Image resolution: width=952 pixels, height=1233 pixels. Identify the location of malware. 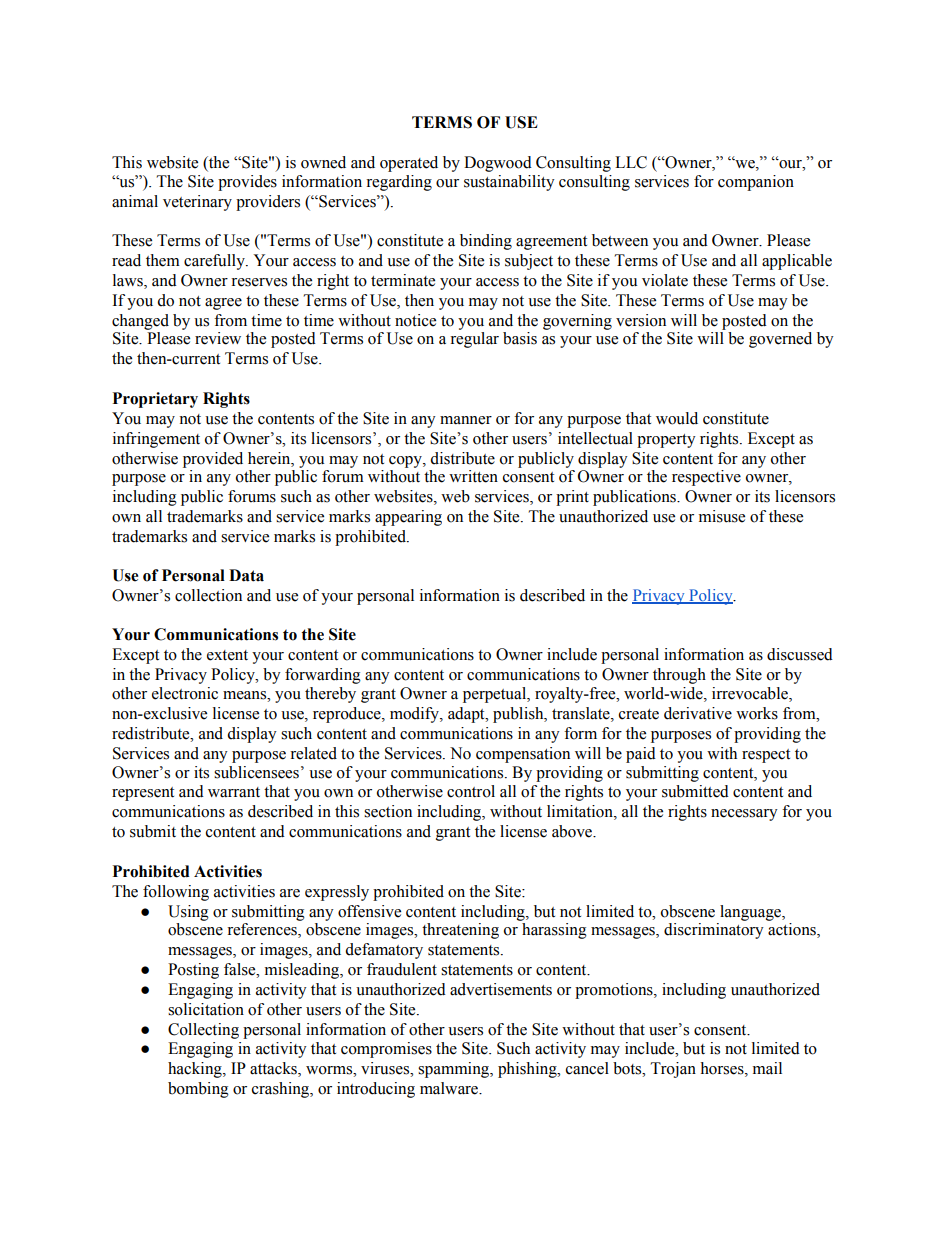
(450, 1088).
